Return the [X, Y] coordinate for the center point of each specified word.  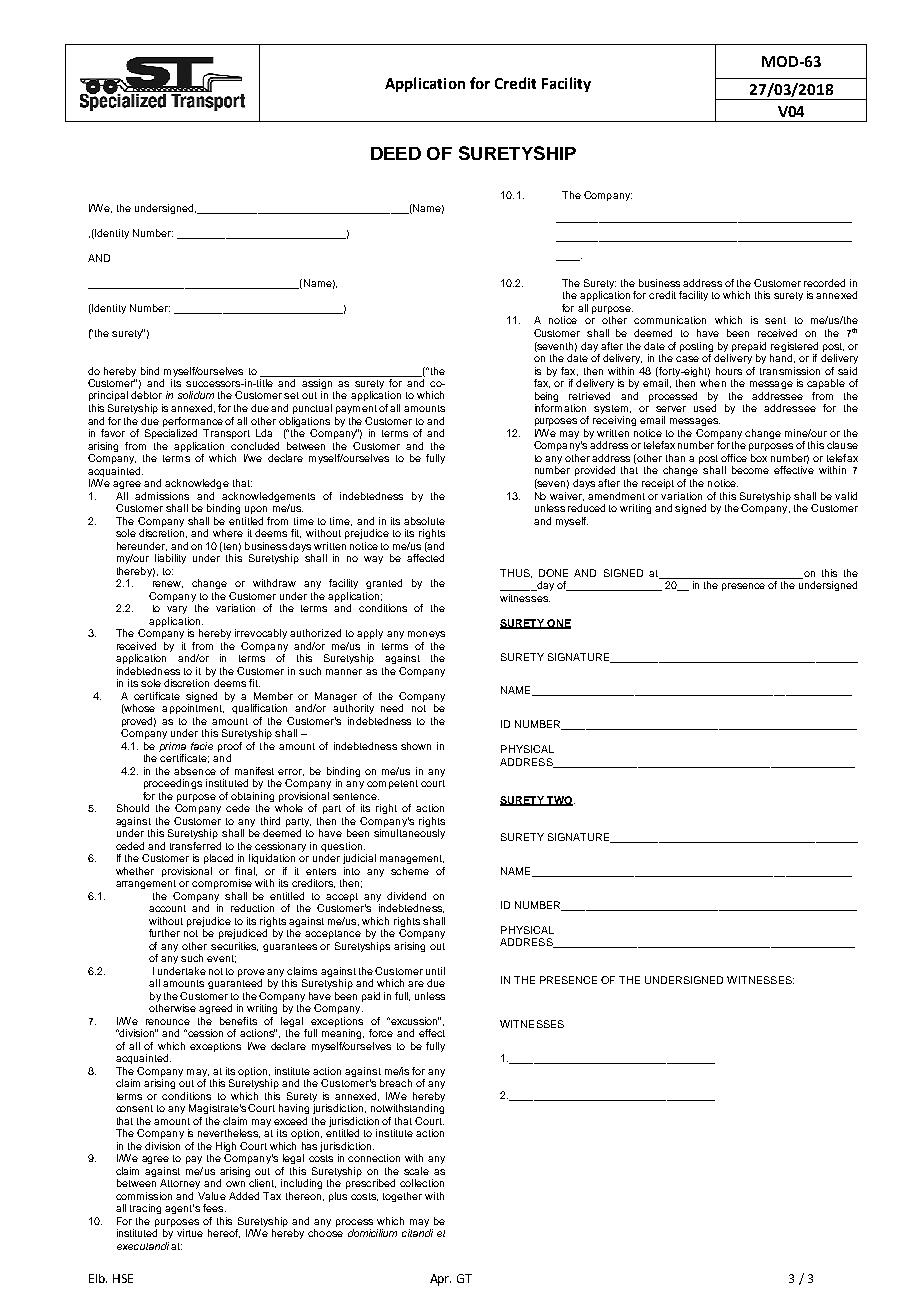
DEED [396, 153]
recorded [824, 283]
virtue [190, 1233]
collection [422, 1183]
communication [670, 320]
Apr [440, 1280]
